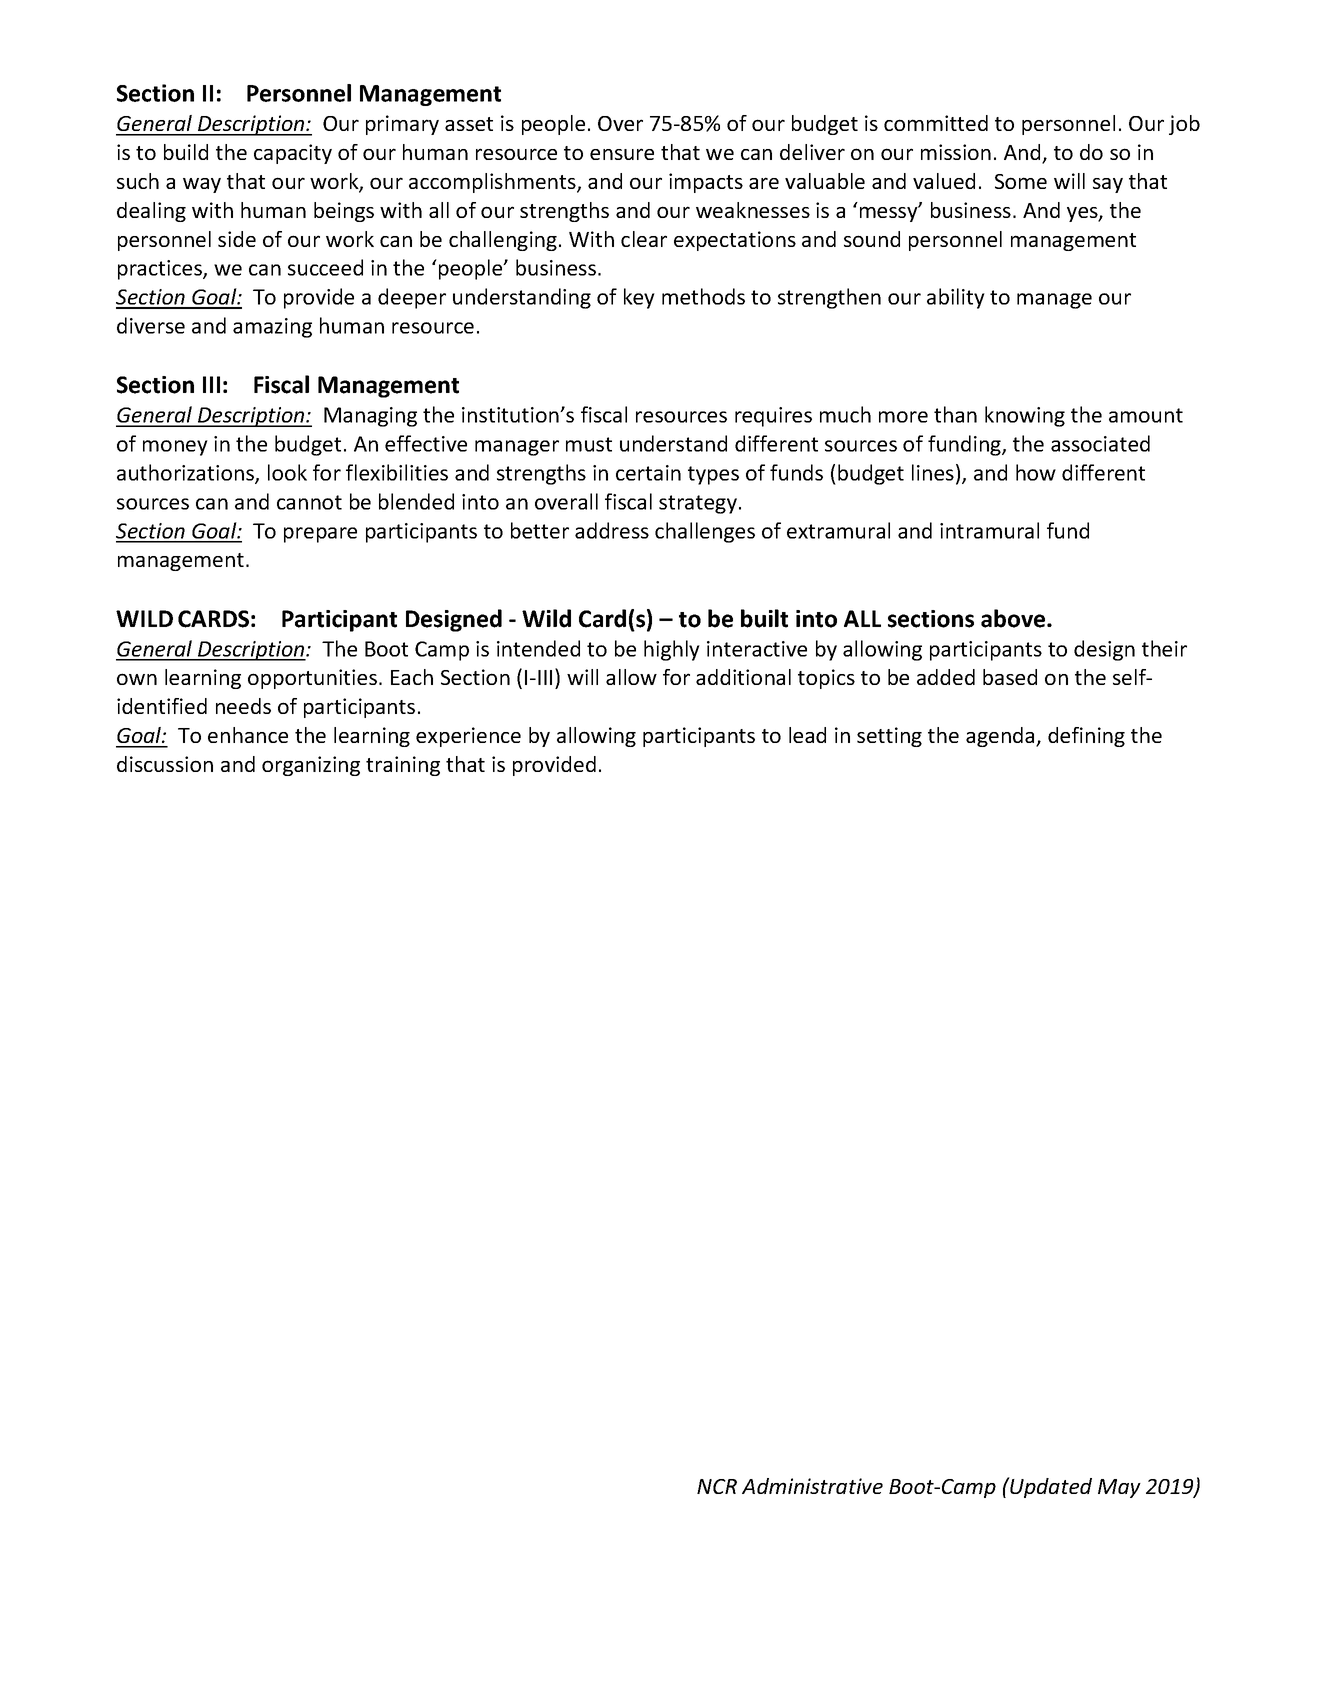  What do you see at coordinates (1086, 737) in the document?
I see `defining` at bounding box center [1086, 737].
